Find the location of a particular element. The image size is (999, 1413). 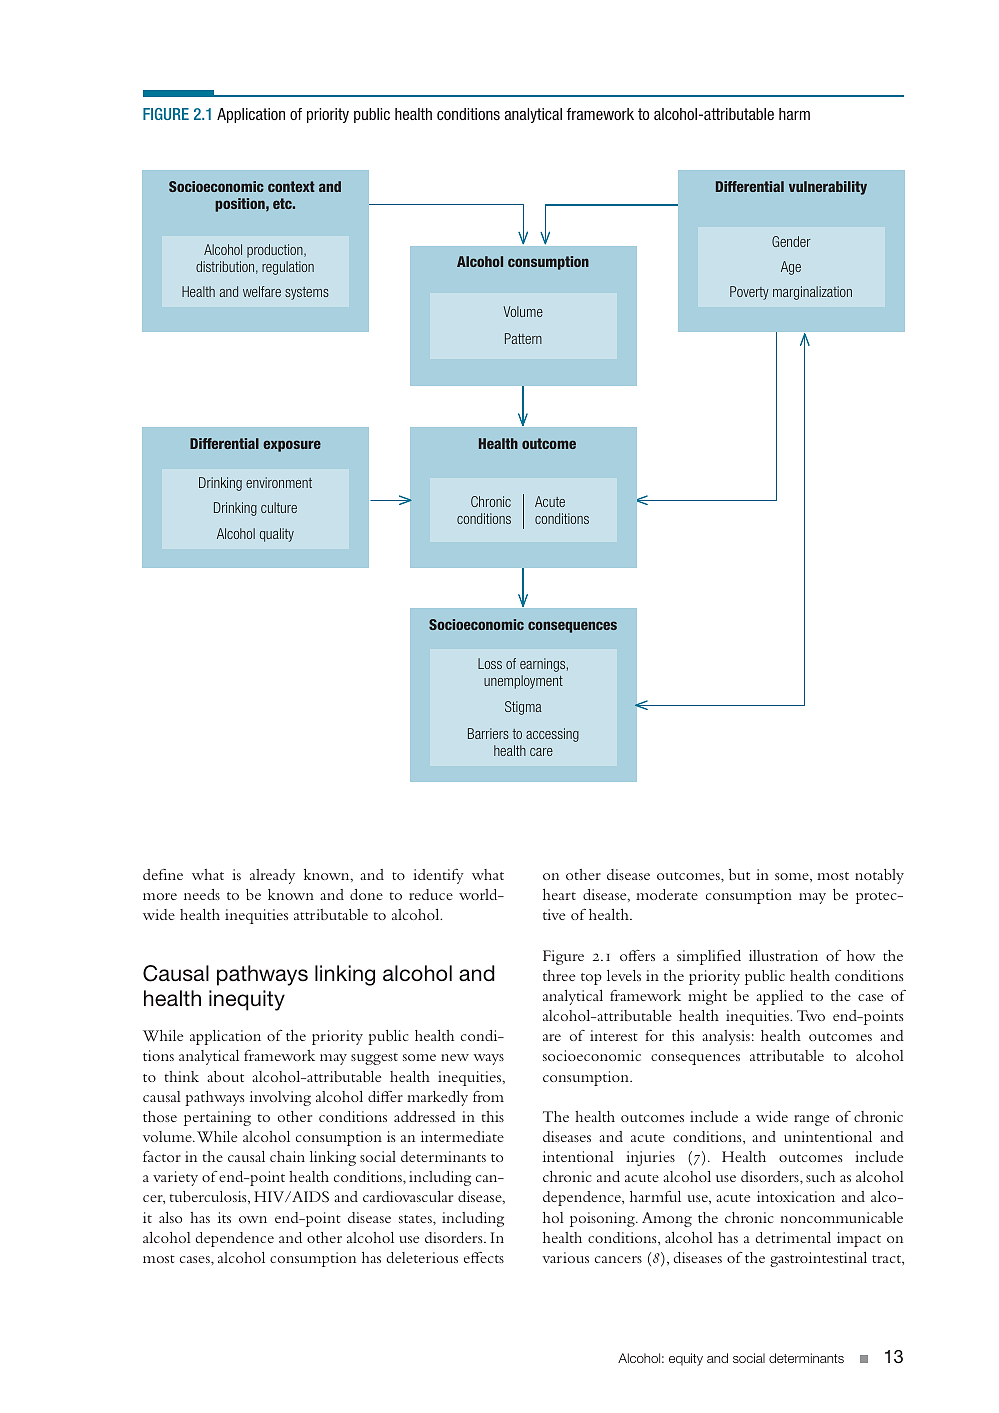

quality is located at coordinates (277, 535).
